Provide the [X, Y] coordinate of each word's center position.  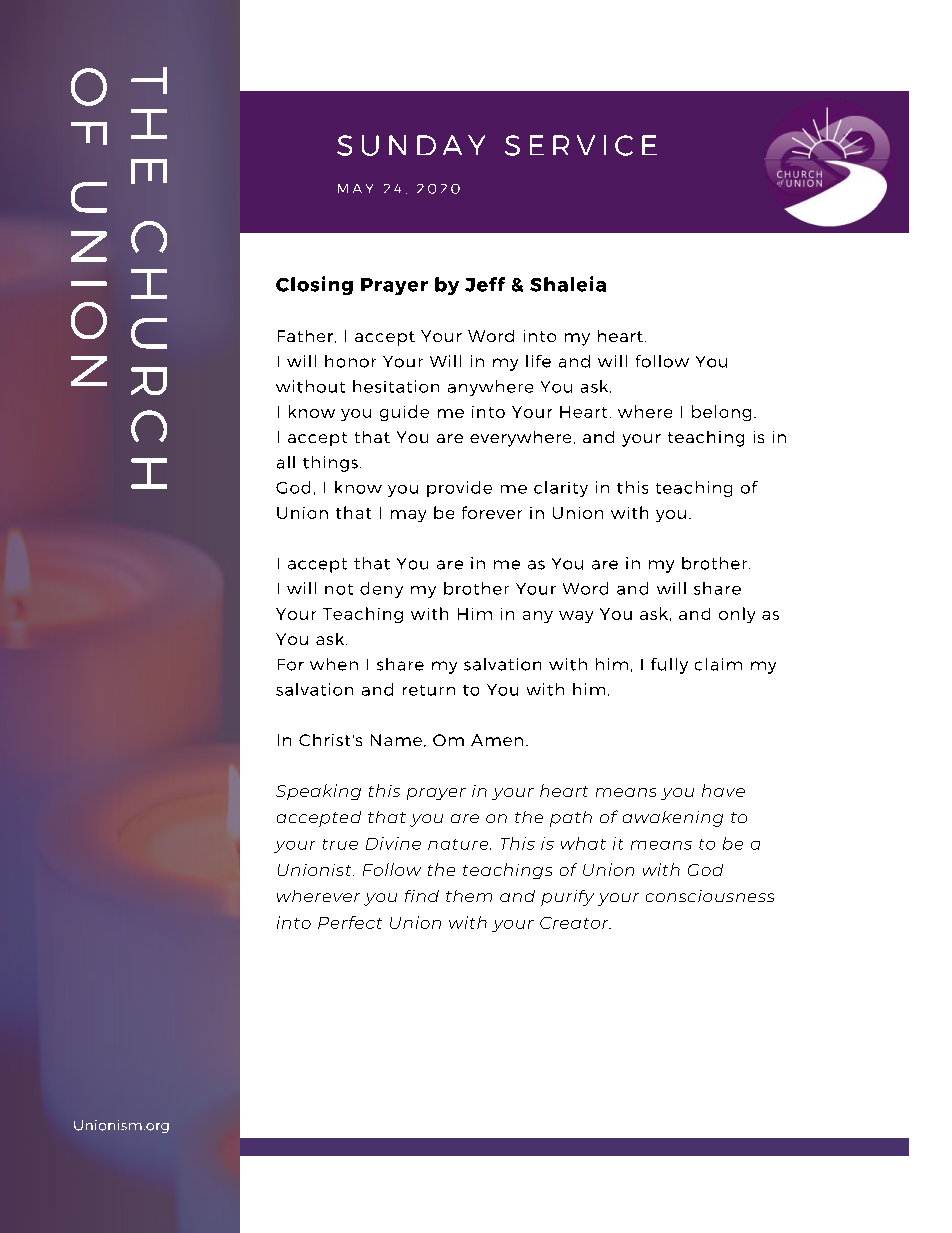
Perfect [350, 922]
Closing [314, 285]
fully [669, 666]
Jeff [485, 284]
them [469, 896]
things [330, 464]
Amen [497, 740]
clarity [561, 489]
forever [492, 512]
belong [721, 413]
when [334, 664]
